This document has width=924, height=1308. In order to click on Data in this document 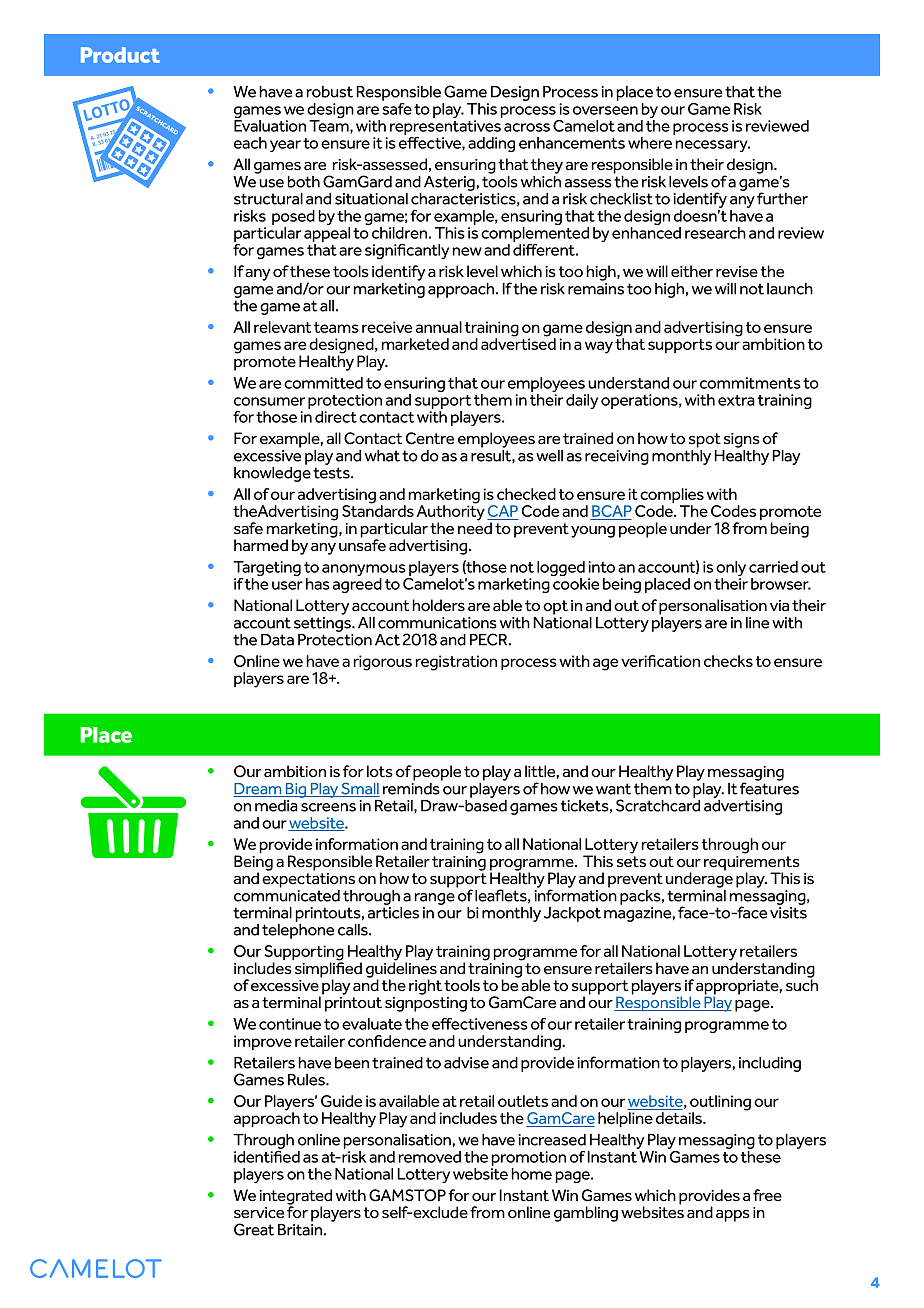, I will do `click(277, 640)`.
